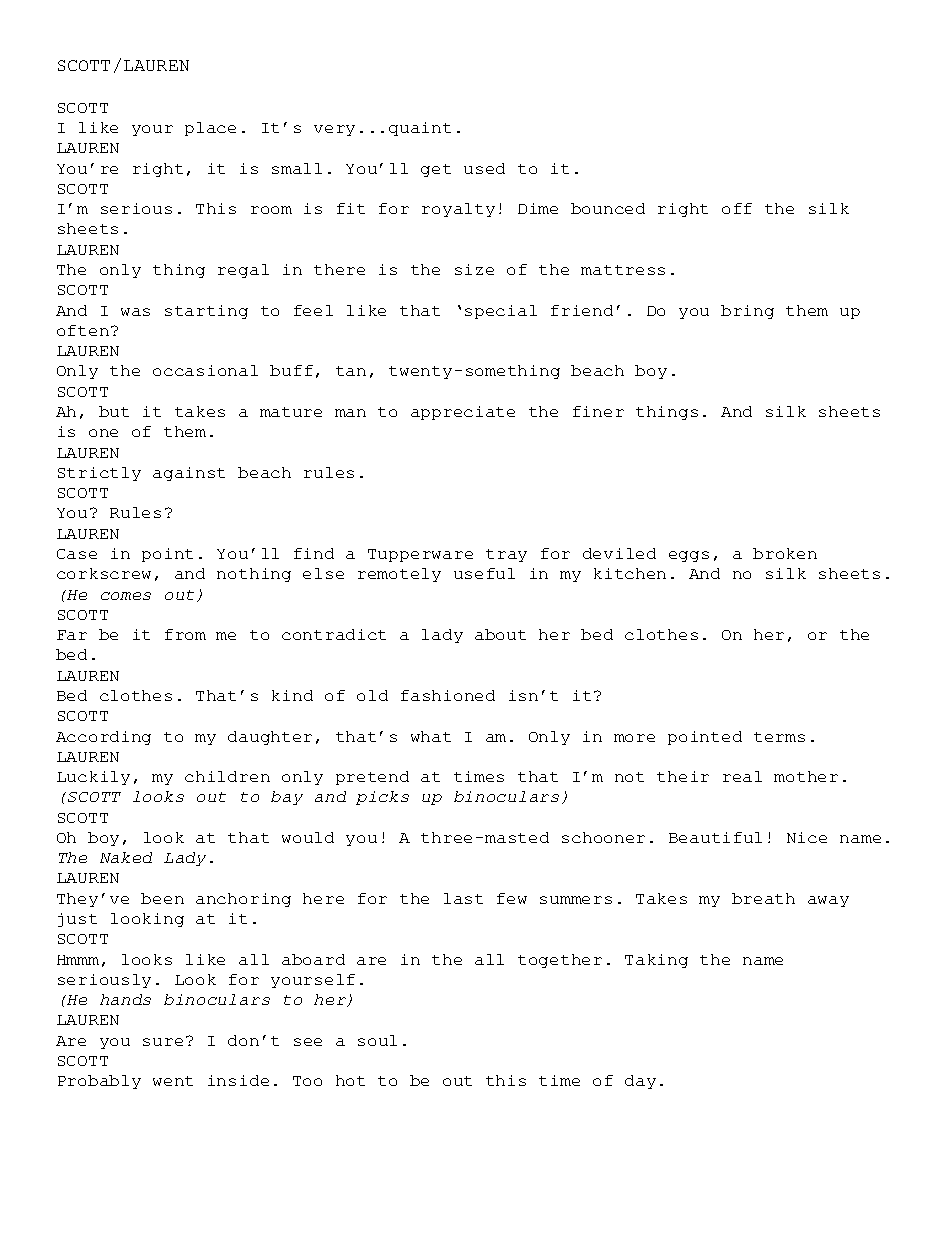  Describe the element at coordinates (689, 556) in the screenshot. I see `eggs` at that location.
